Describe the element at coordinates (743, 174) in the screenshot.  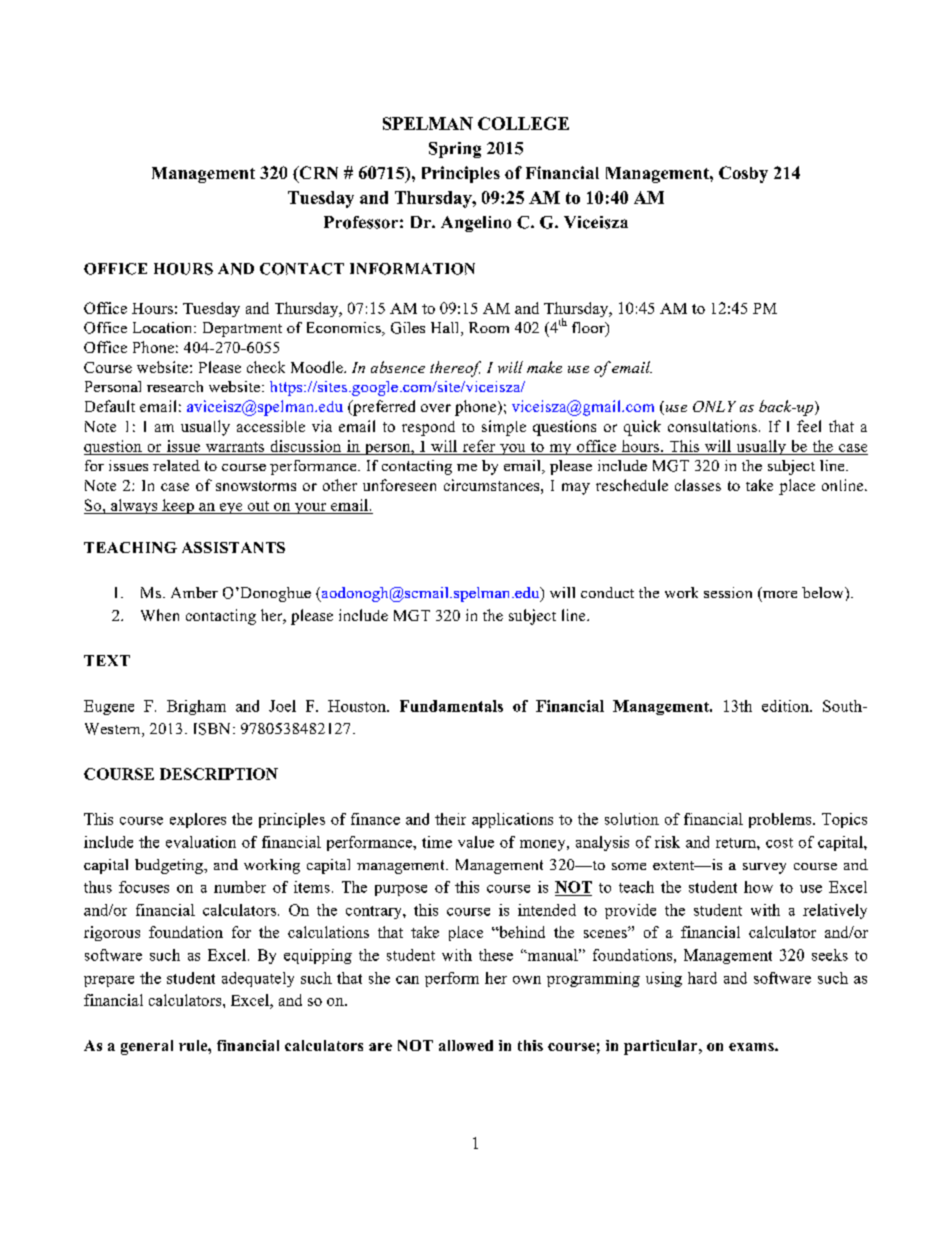
I see `Cosby` at that location.
